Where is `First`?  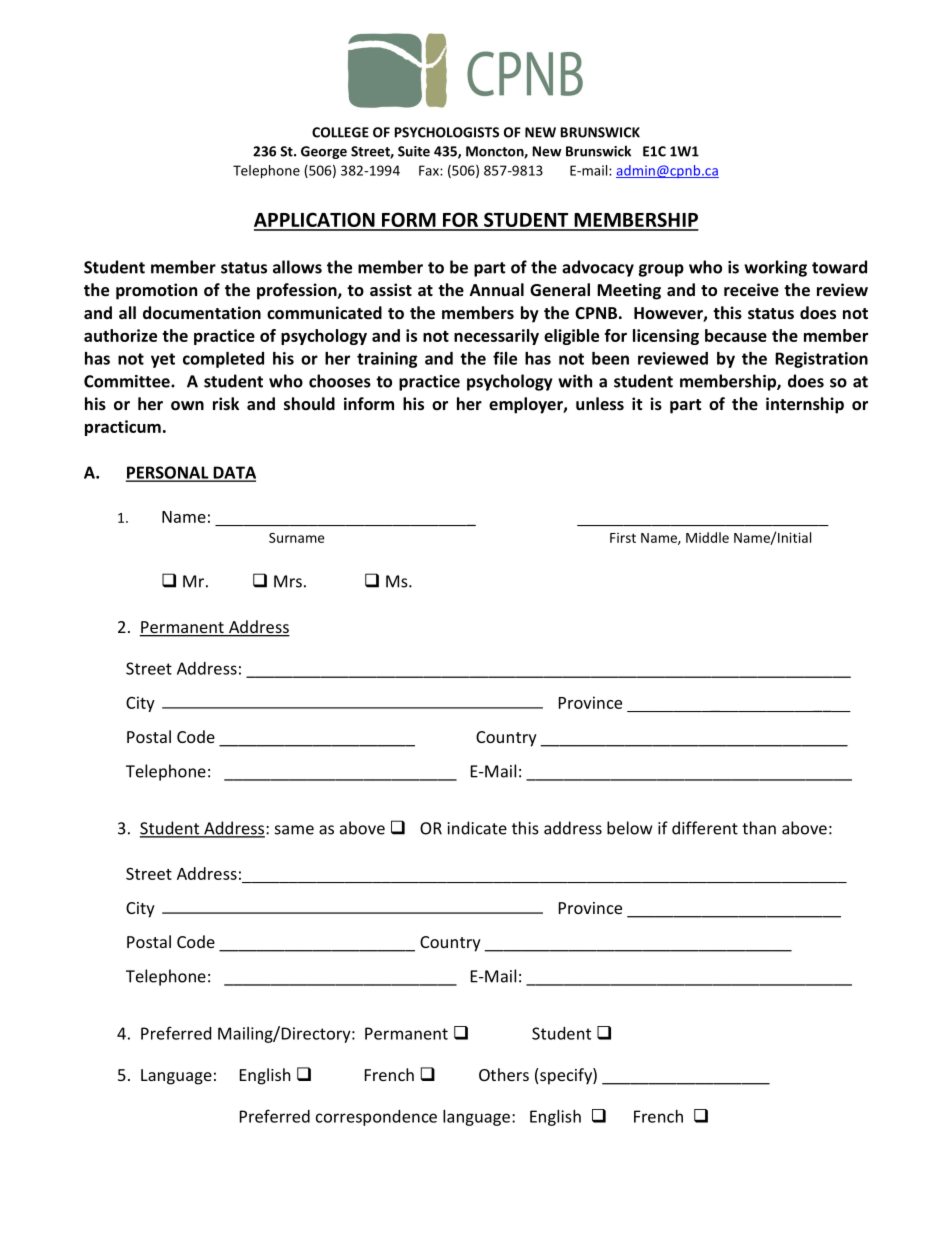 First is located at coordinates (623, 538).
